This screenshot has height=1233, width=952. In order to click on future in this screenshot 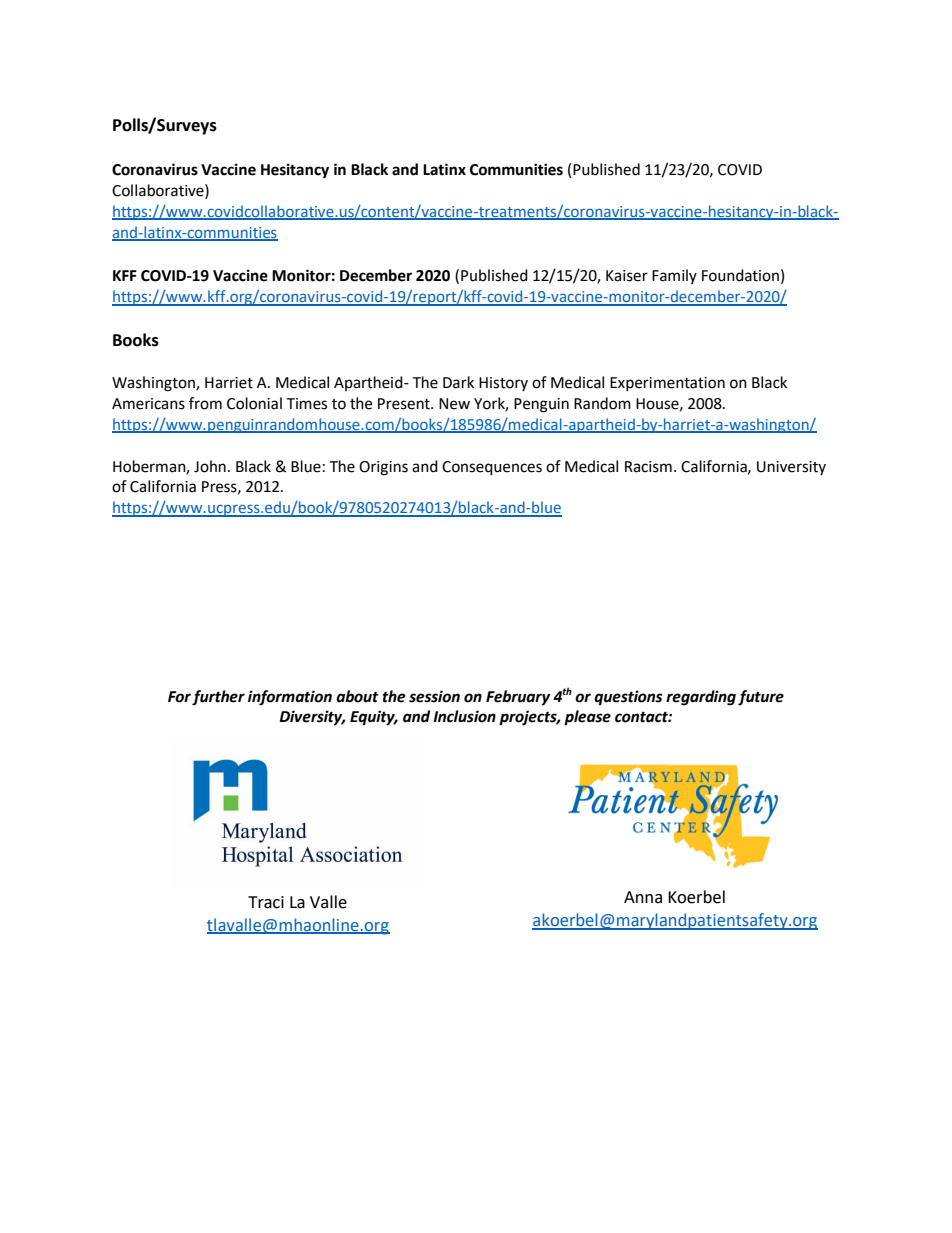, I will do `click(761, 698)`.
